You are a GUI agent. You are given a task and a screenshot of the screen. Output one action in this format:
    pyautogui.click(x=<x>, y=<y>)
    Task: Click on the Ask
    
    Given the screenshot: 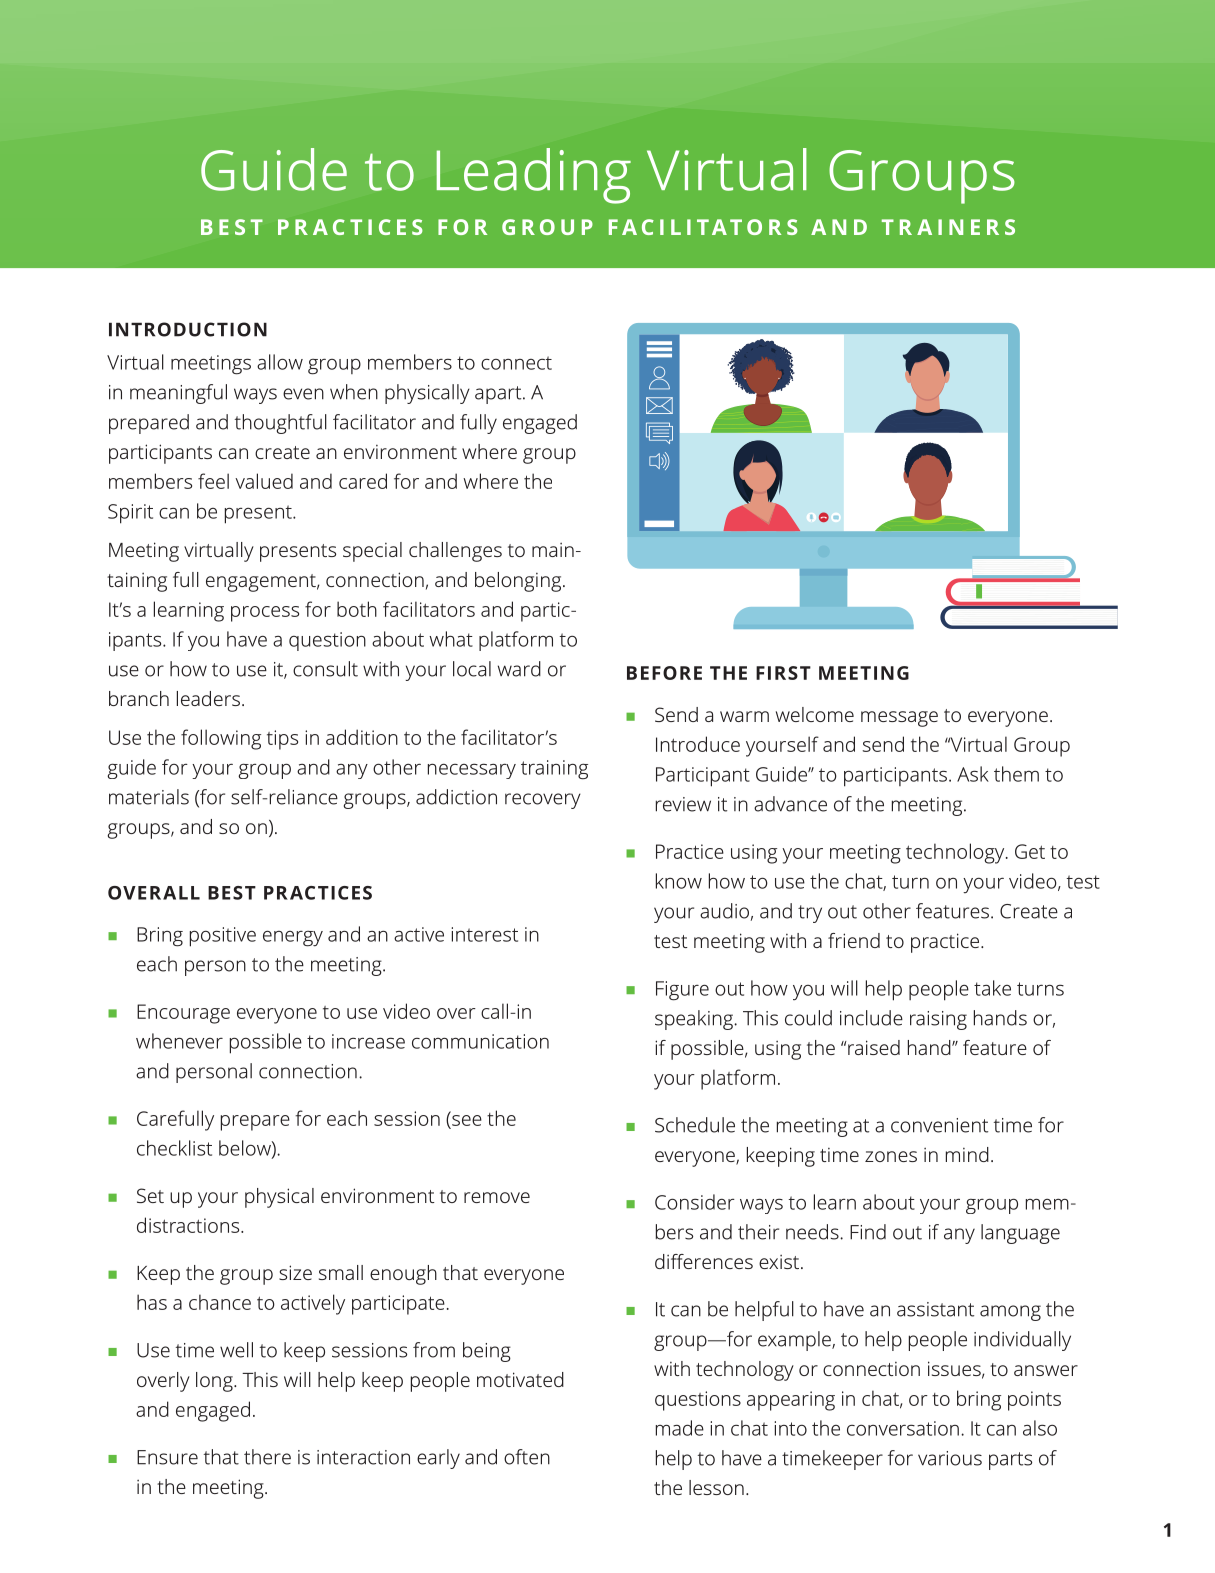 What is the action you would take?
    pyautogui.click(x=973, y=774)
